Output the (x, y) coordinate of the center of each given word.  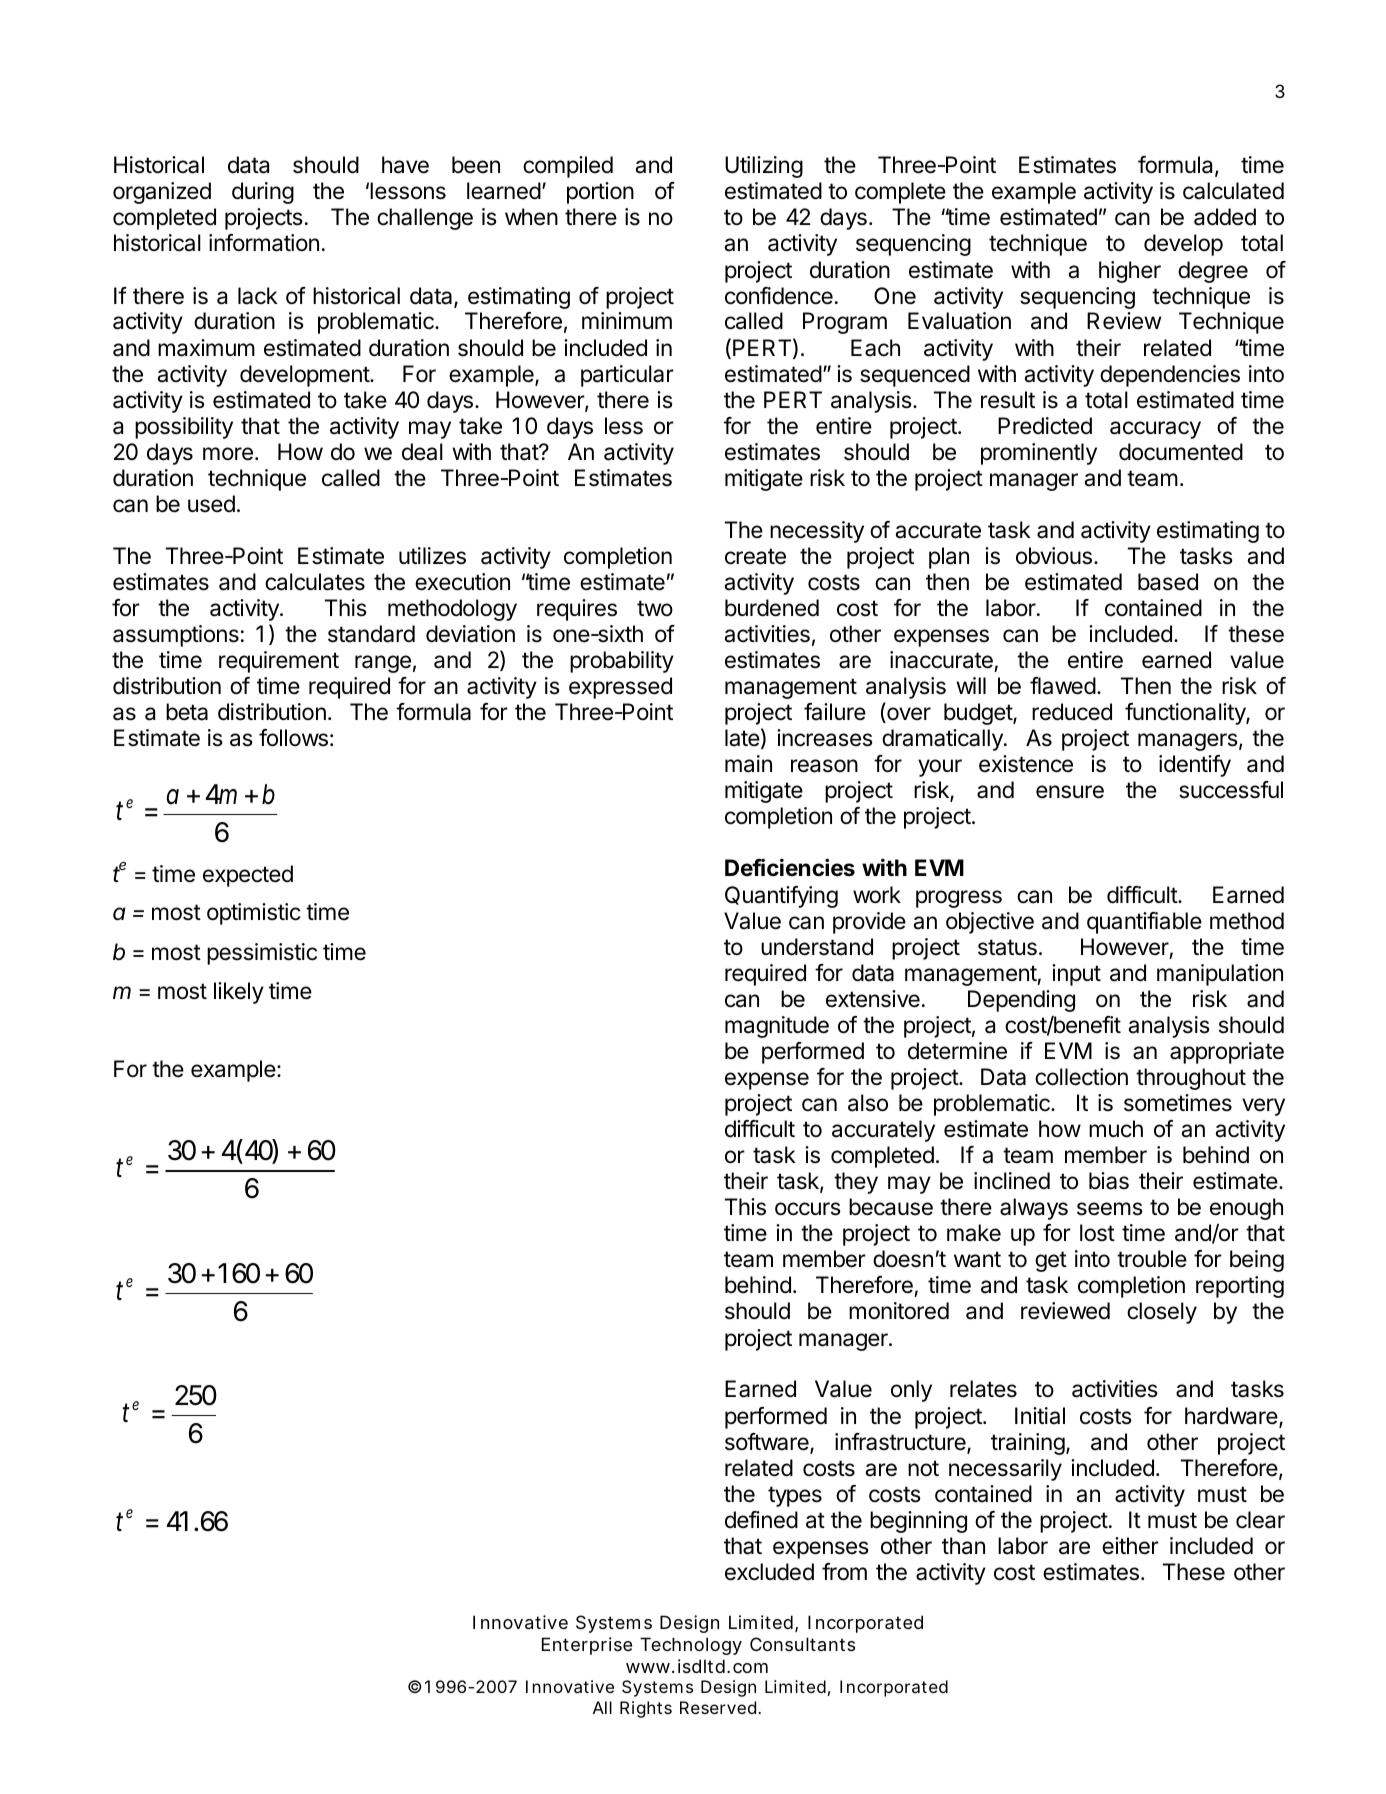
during (263, 193)
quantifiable (1144, 923)
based (1168, 582)
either (1130, 1546)
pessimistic (262, 954)
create (755, 556)
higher (1130, 272)
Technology (691, 1646)
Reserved (720, 1707)
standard (371, 634)
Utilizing (764, 167)
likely (239, 993)
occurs (808, 1209)
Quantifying (781, 897)
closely (1162, 1313)
